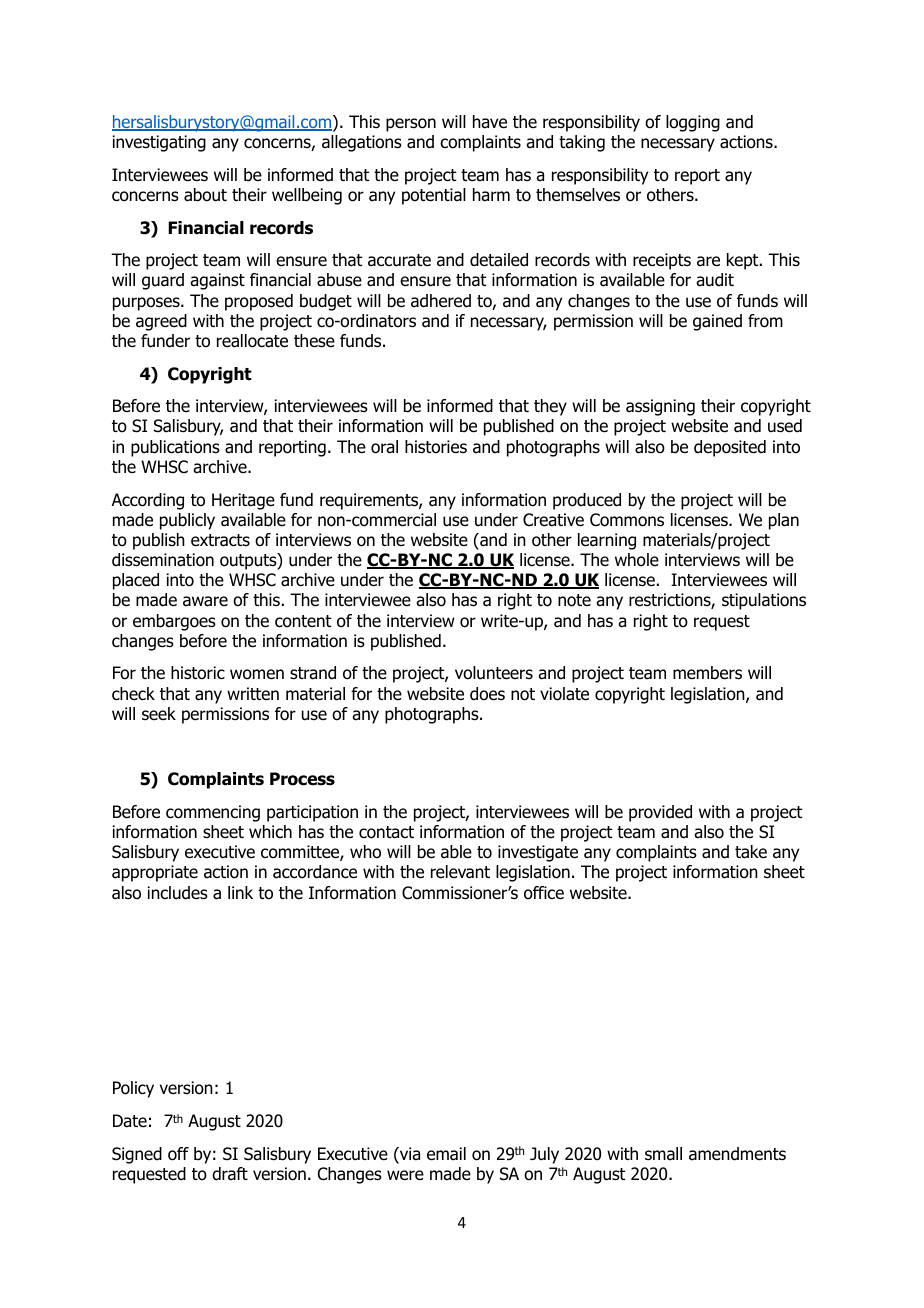  Describe the element at coordinates (730, 448) in the page. I see `deposited` at that location.
